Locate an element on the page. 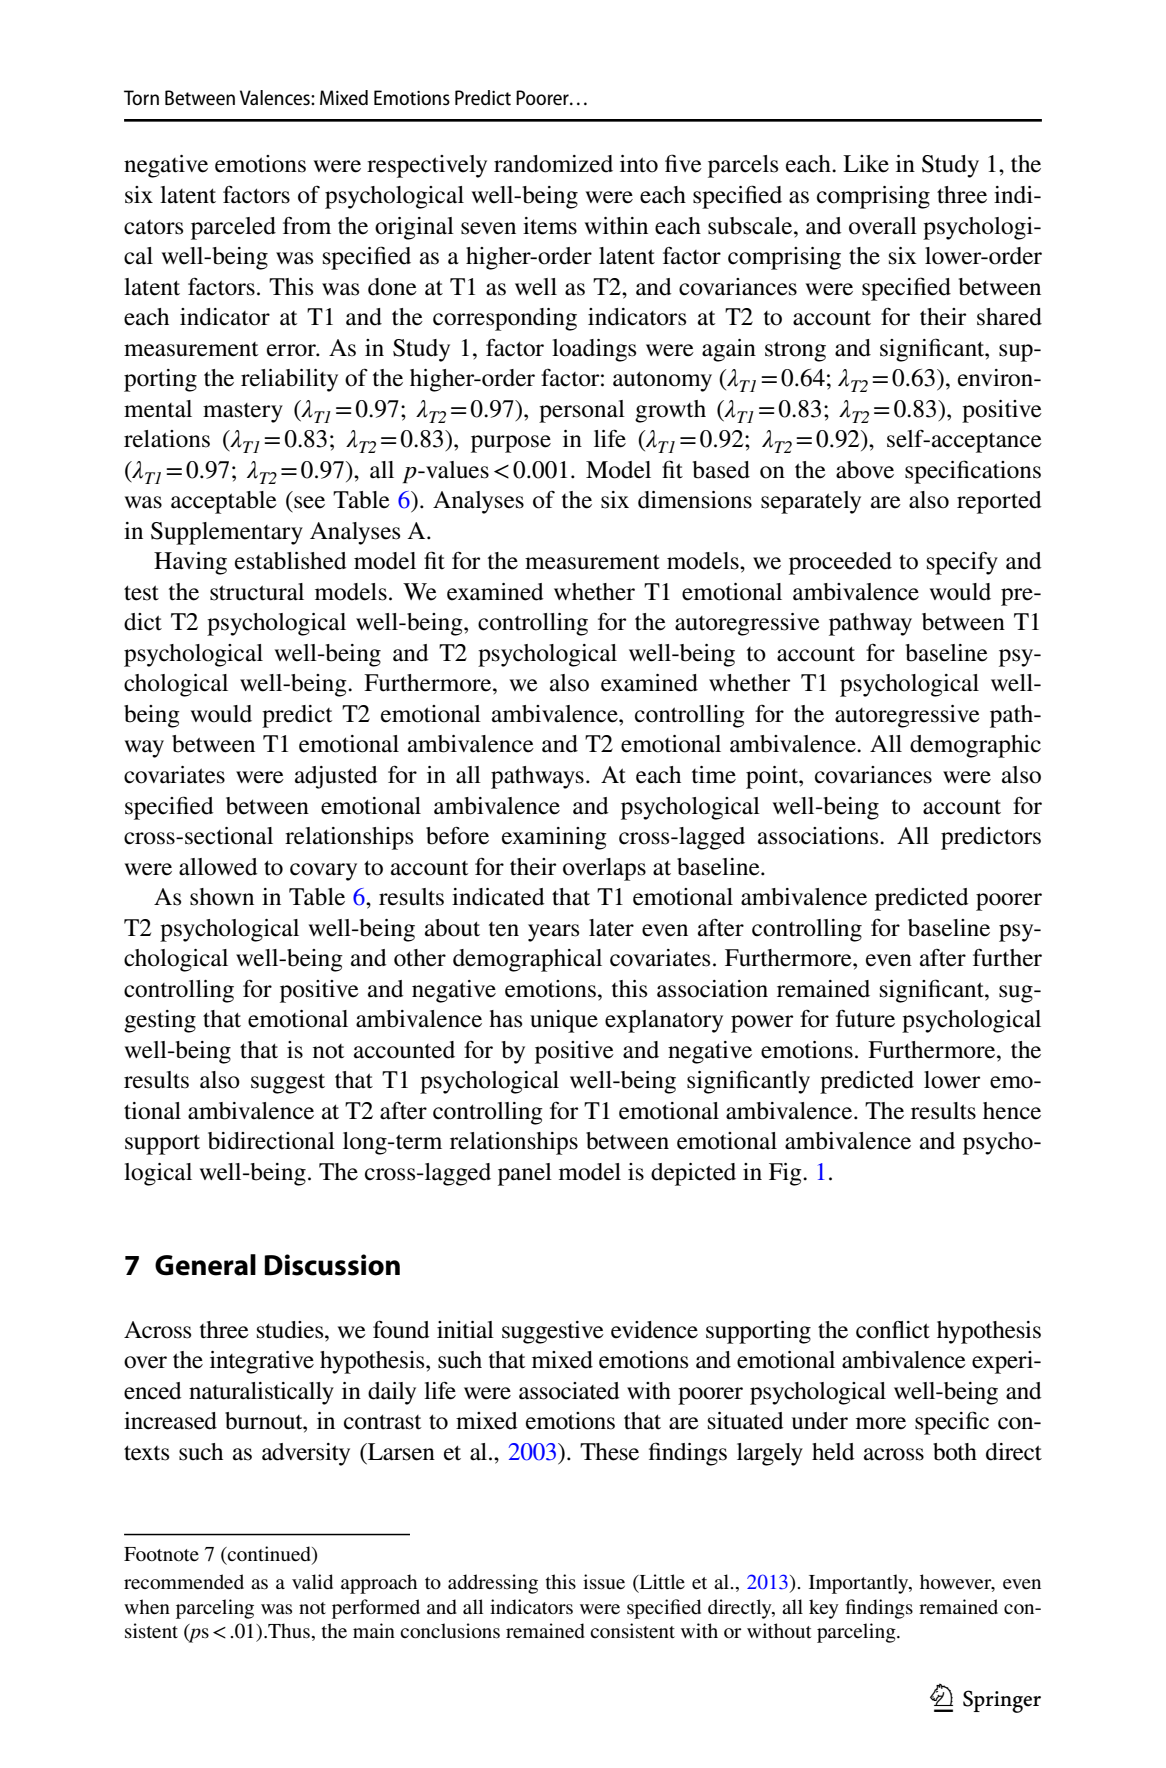 This image has width=1166, height=1768. Valences is located at coordinates (276, 97).
